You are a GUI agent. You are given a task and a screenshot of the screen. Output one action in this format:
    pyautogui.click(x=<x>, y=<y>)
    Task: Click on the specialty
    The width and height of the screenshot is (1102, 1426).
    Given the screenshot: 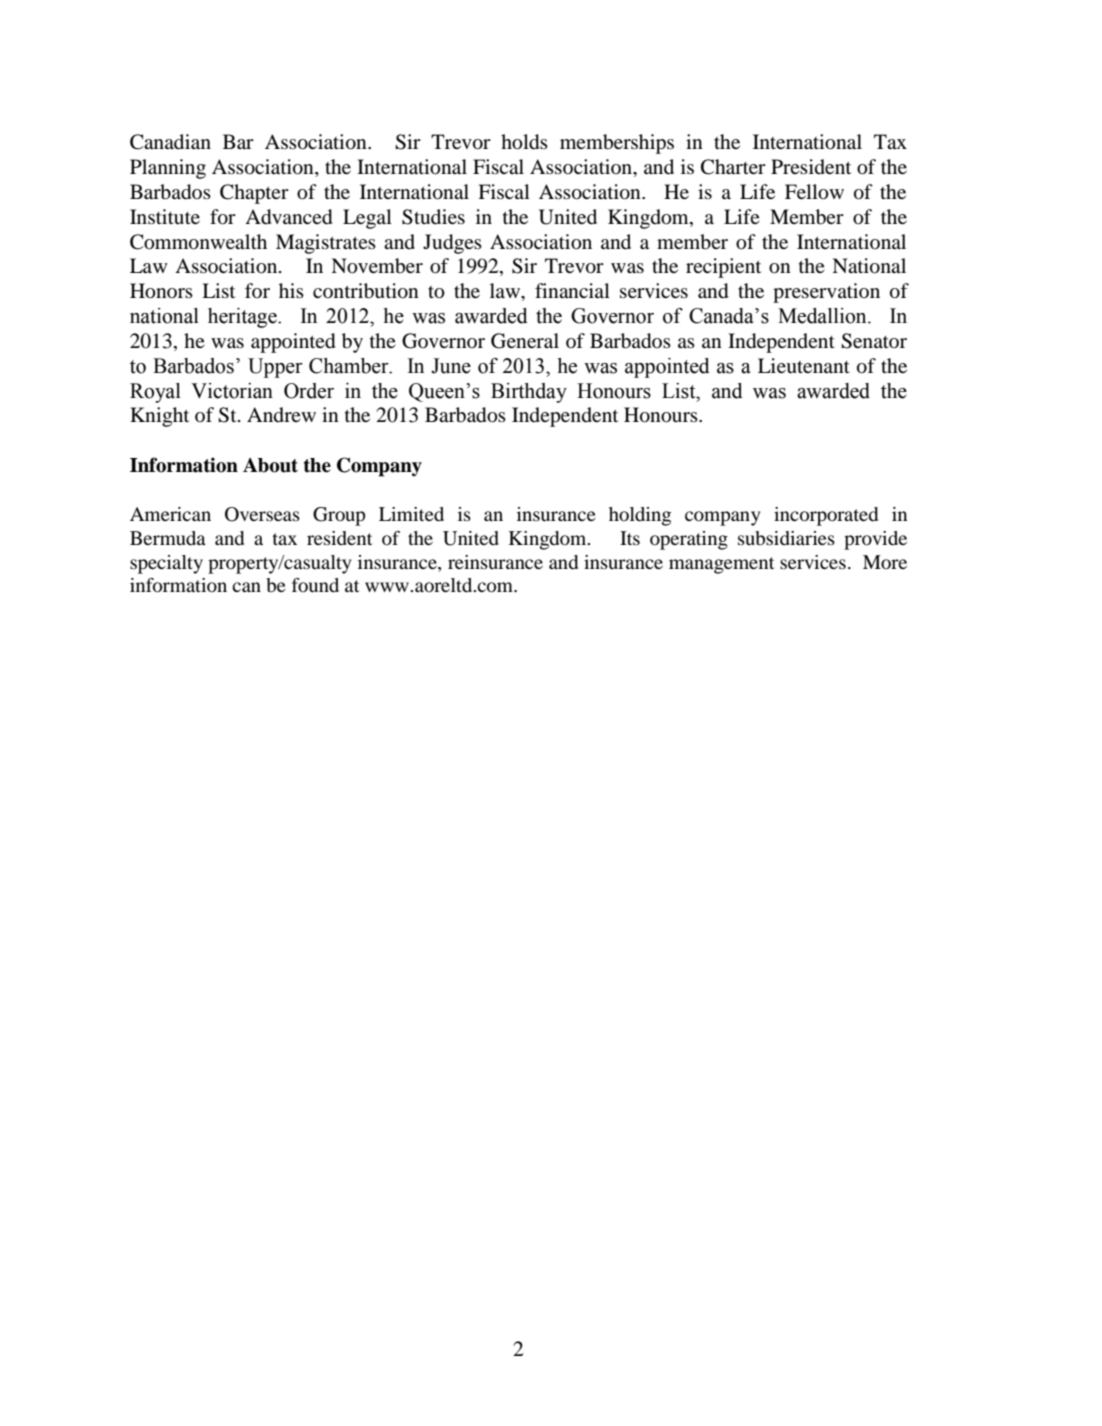 What is the action you would take?
    pyautogui.click(x=166, y=564)
